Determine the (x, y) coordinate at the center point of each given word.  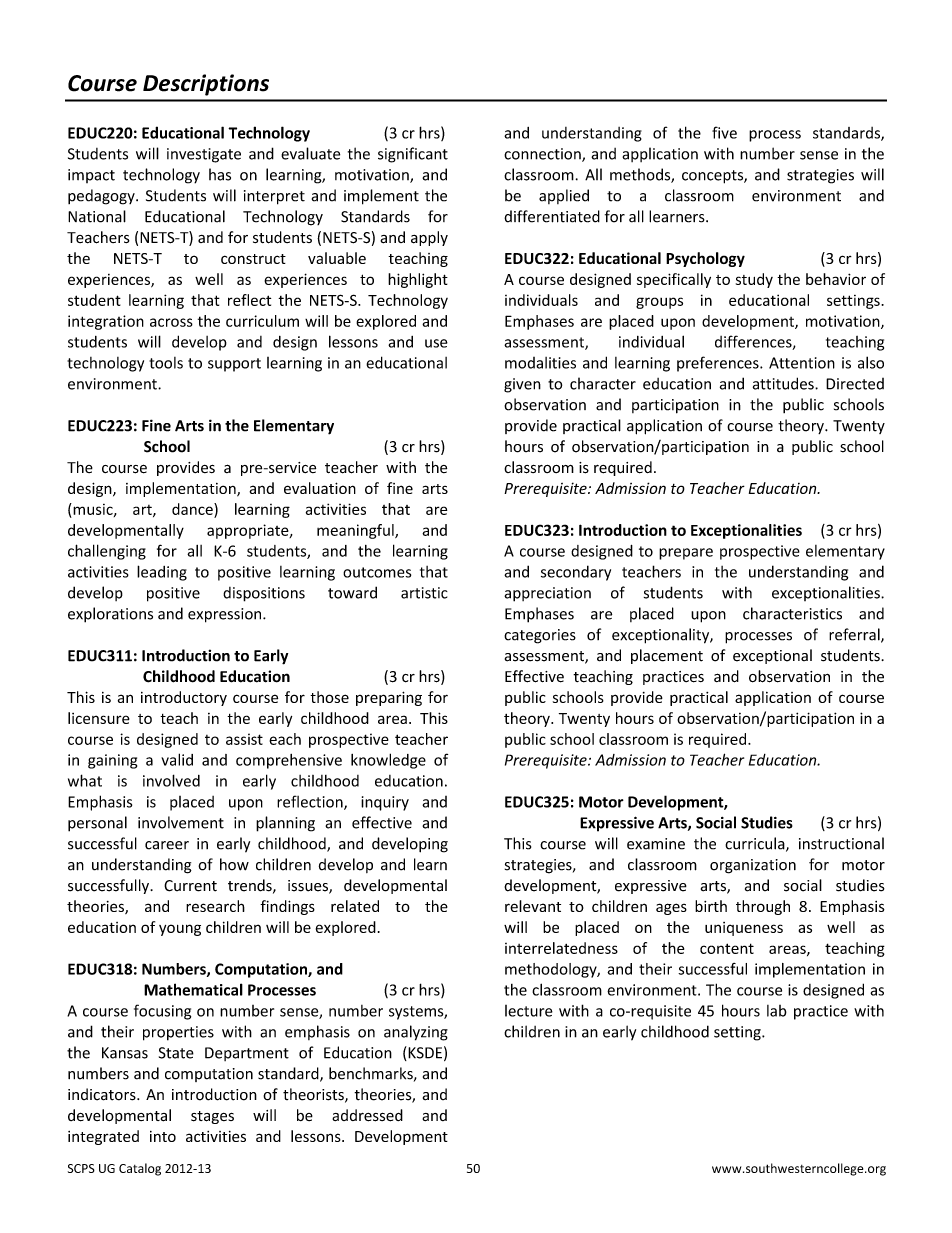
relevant (533, 906)
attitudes (784, 383)
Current (190, 886)
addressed (367, 1115)
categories (540, 636)
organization (753, 866)
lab (777, 1011)
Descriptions (206, 85)
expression (226, 615)
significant (413, 155)
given (522, 385)
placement (667, 656)
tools (166, 363)
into (163, 1136)
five (724, 132)
